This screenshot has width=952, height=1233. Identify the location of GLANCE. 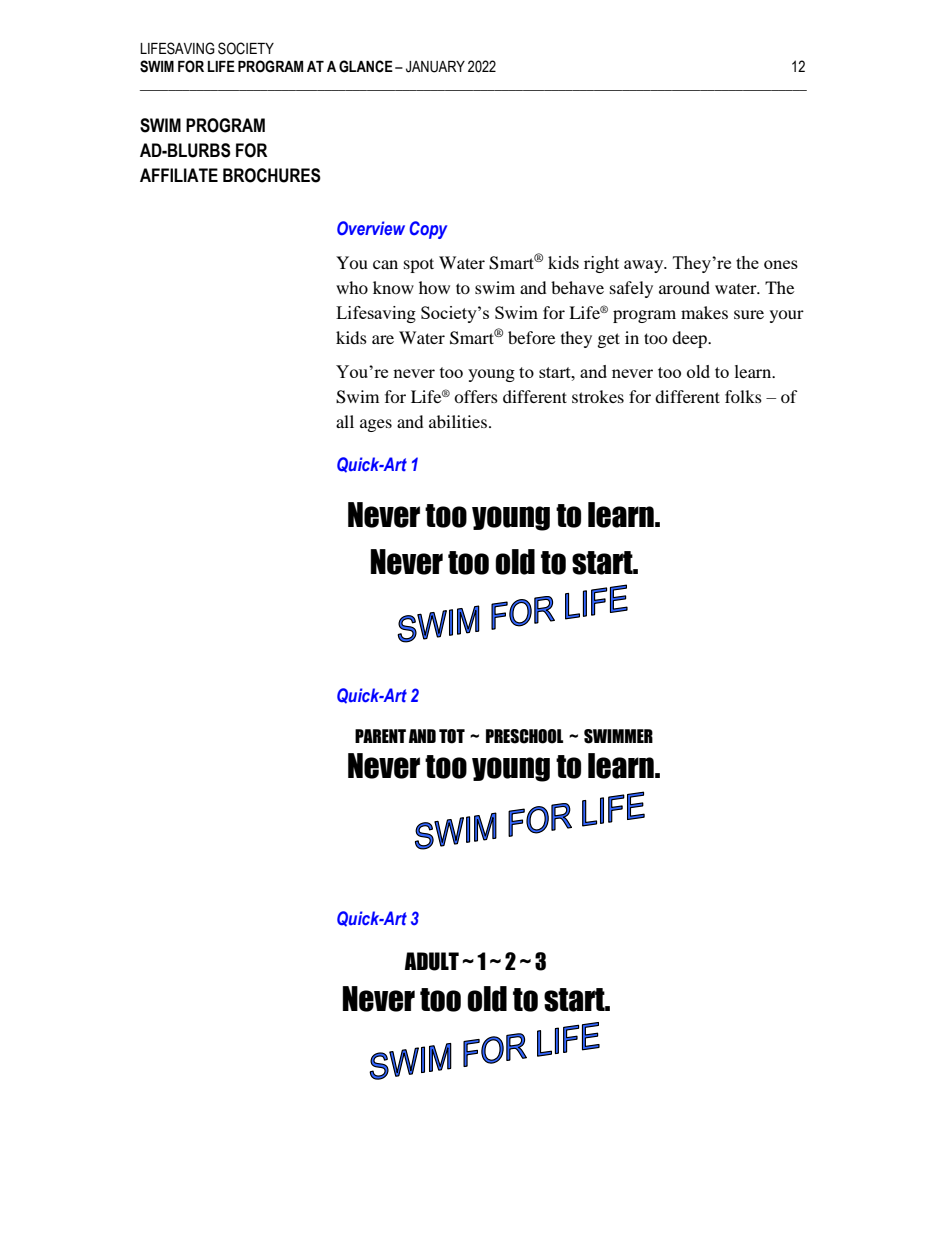
(366, 66).
